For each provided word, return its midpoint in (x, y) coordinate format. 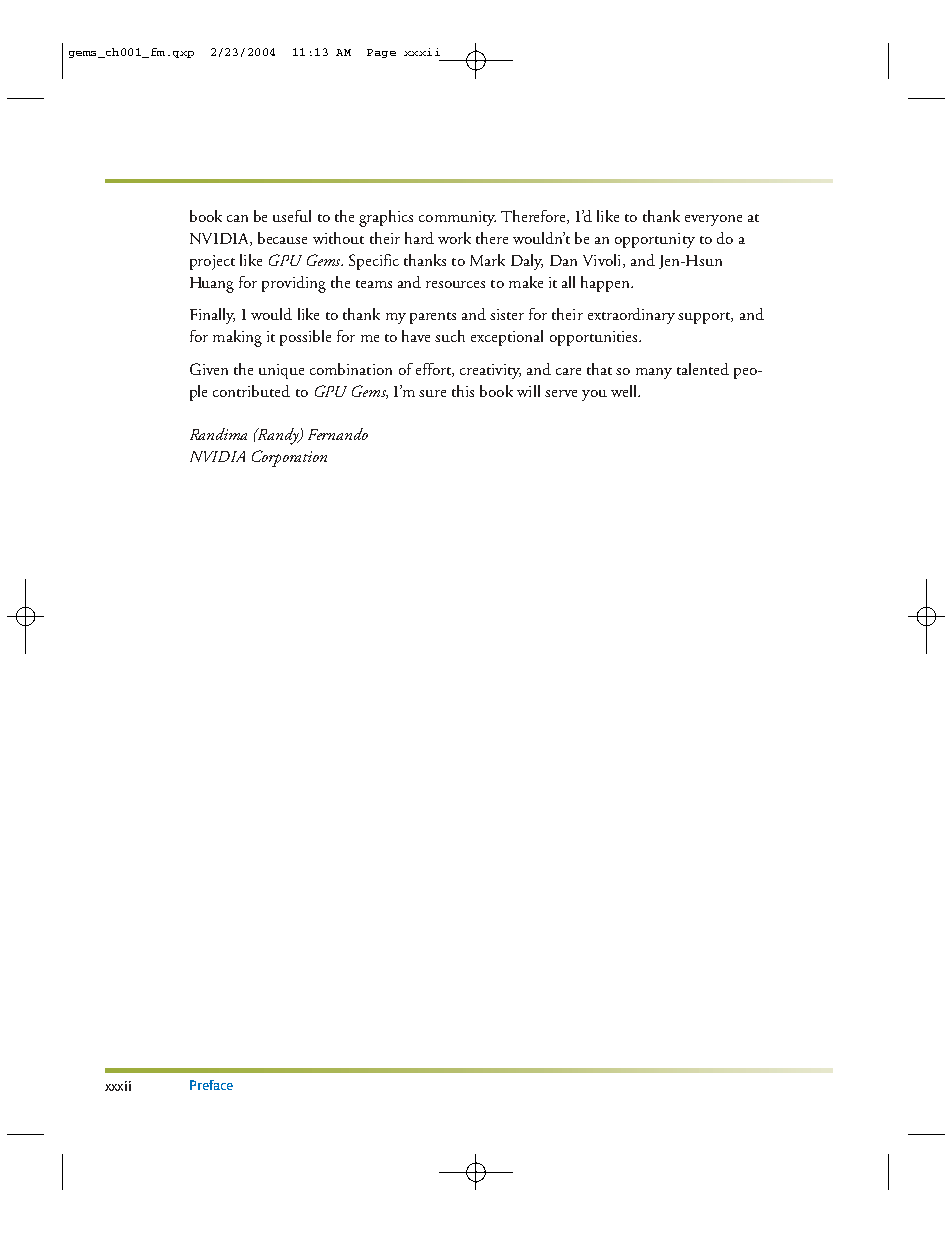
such (450, 336)
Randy (278, 436)
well (625, 391)
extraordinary (631, 316)
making (237, 338)
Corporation (289, 458)
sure (432, 393)
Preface (211, 1085)
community (457, 218)
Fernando (338, 434)
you (594, 395)
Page (381, 53)
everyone (713, 220)
